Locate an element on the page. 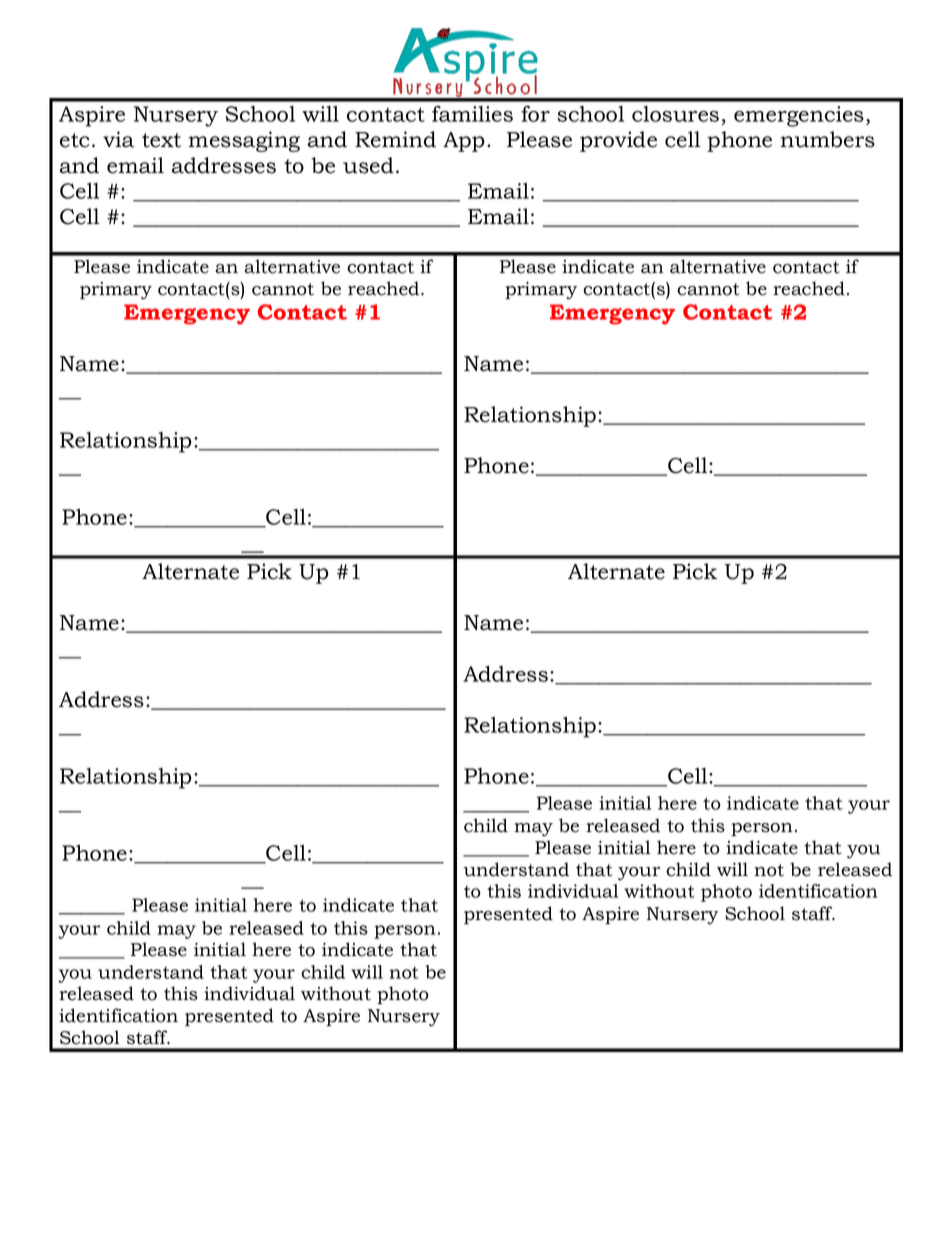 Image resolution: width=952 pixels, height=1233 pixels. emergencies is located at coordinates (799, 116).
